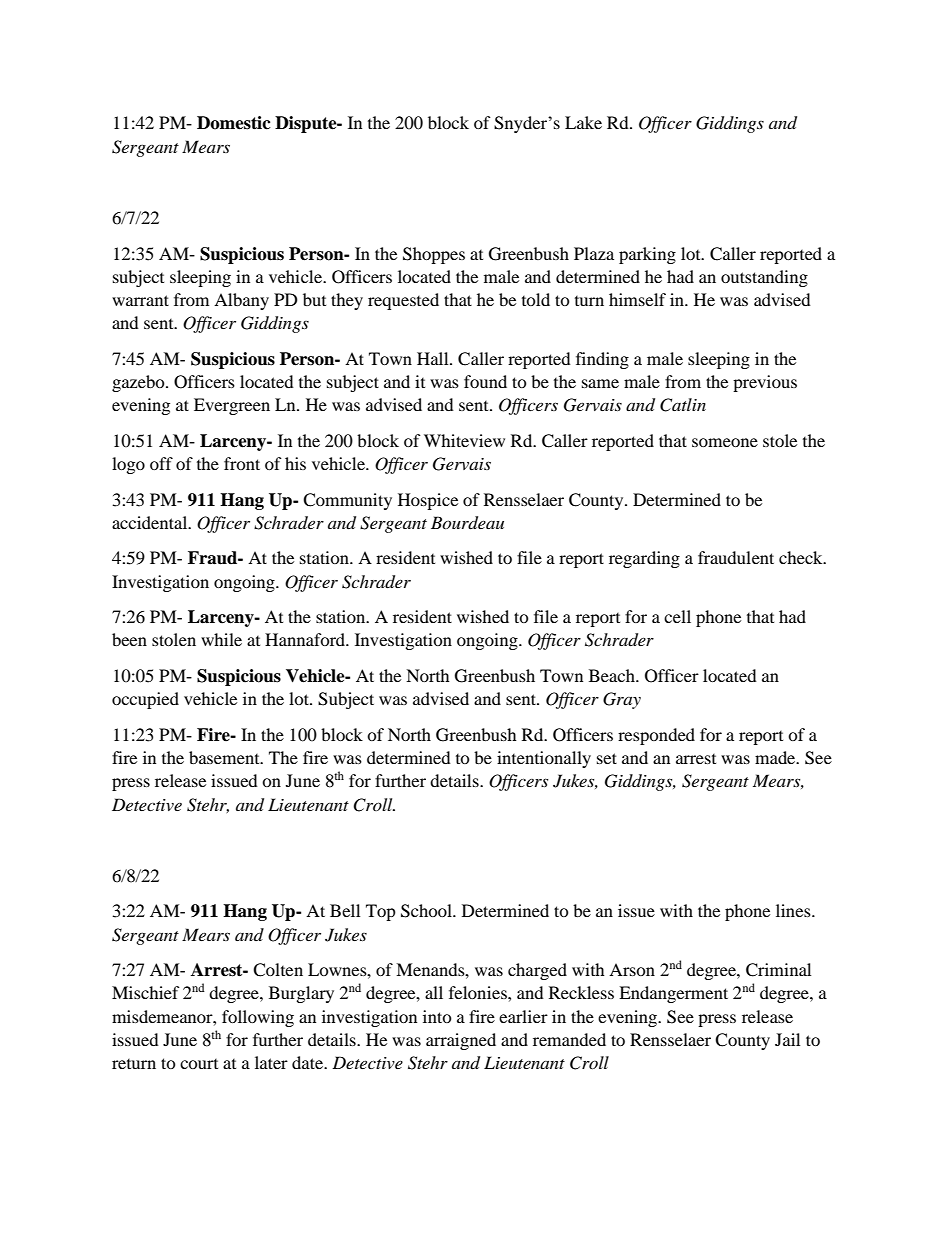  What do you see at coordinates (544, 759) in the document?
I see `intentionally` at bounding box center [544, 759].
